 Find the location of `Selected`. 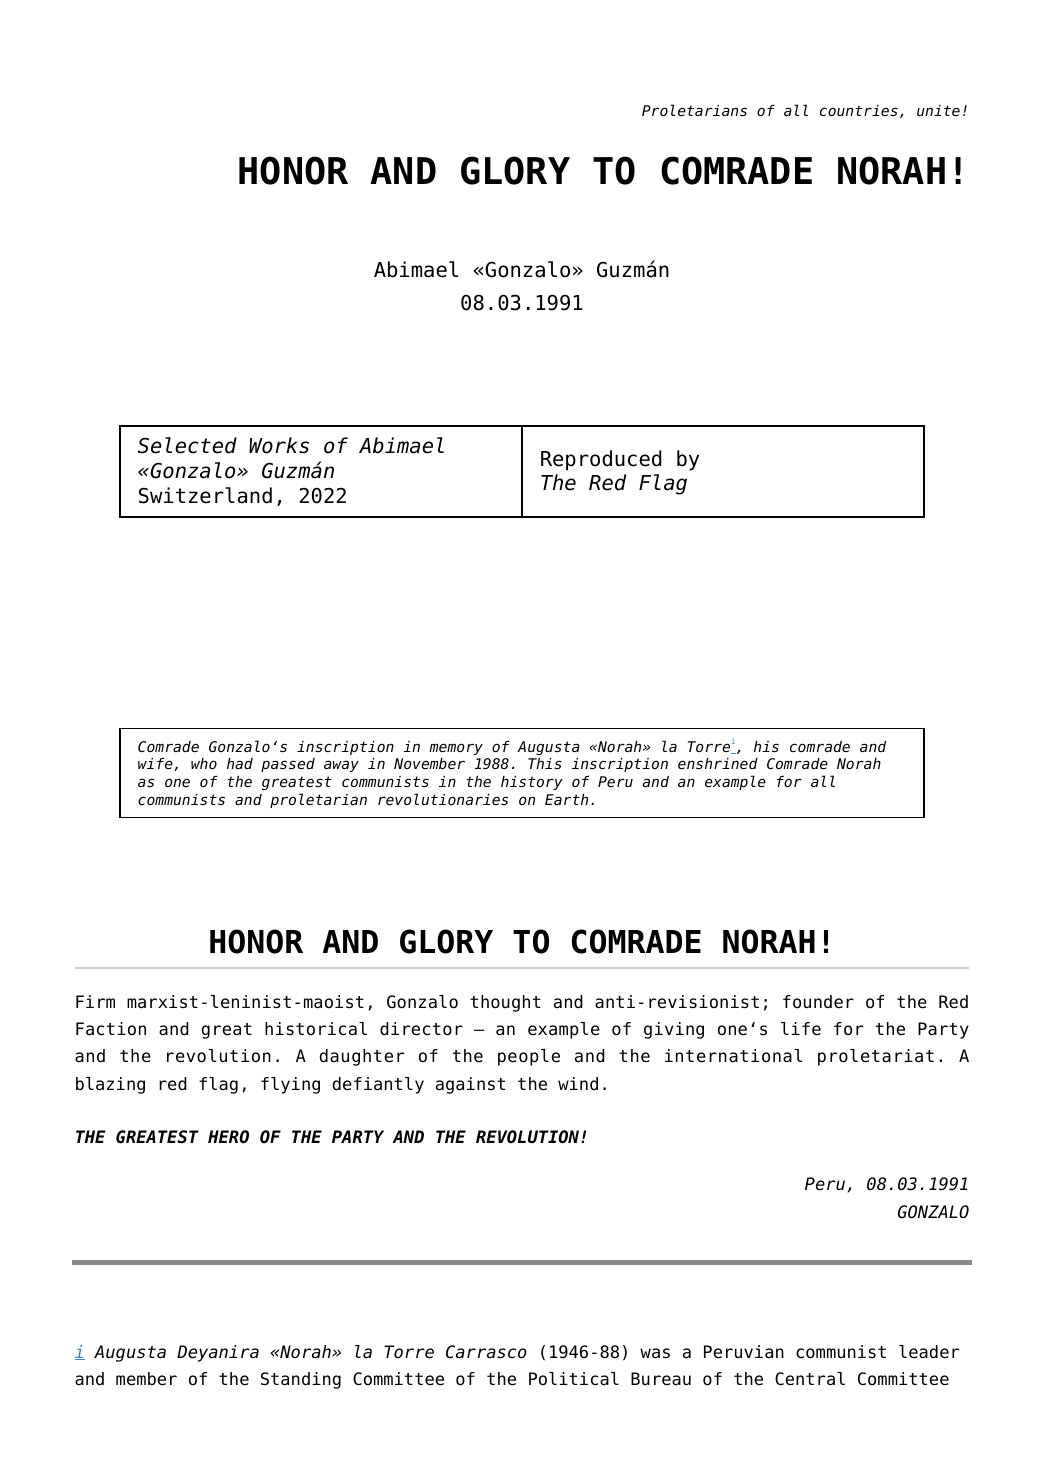

Selected is located at coordinates (187, 445).
